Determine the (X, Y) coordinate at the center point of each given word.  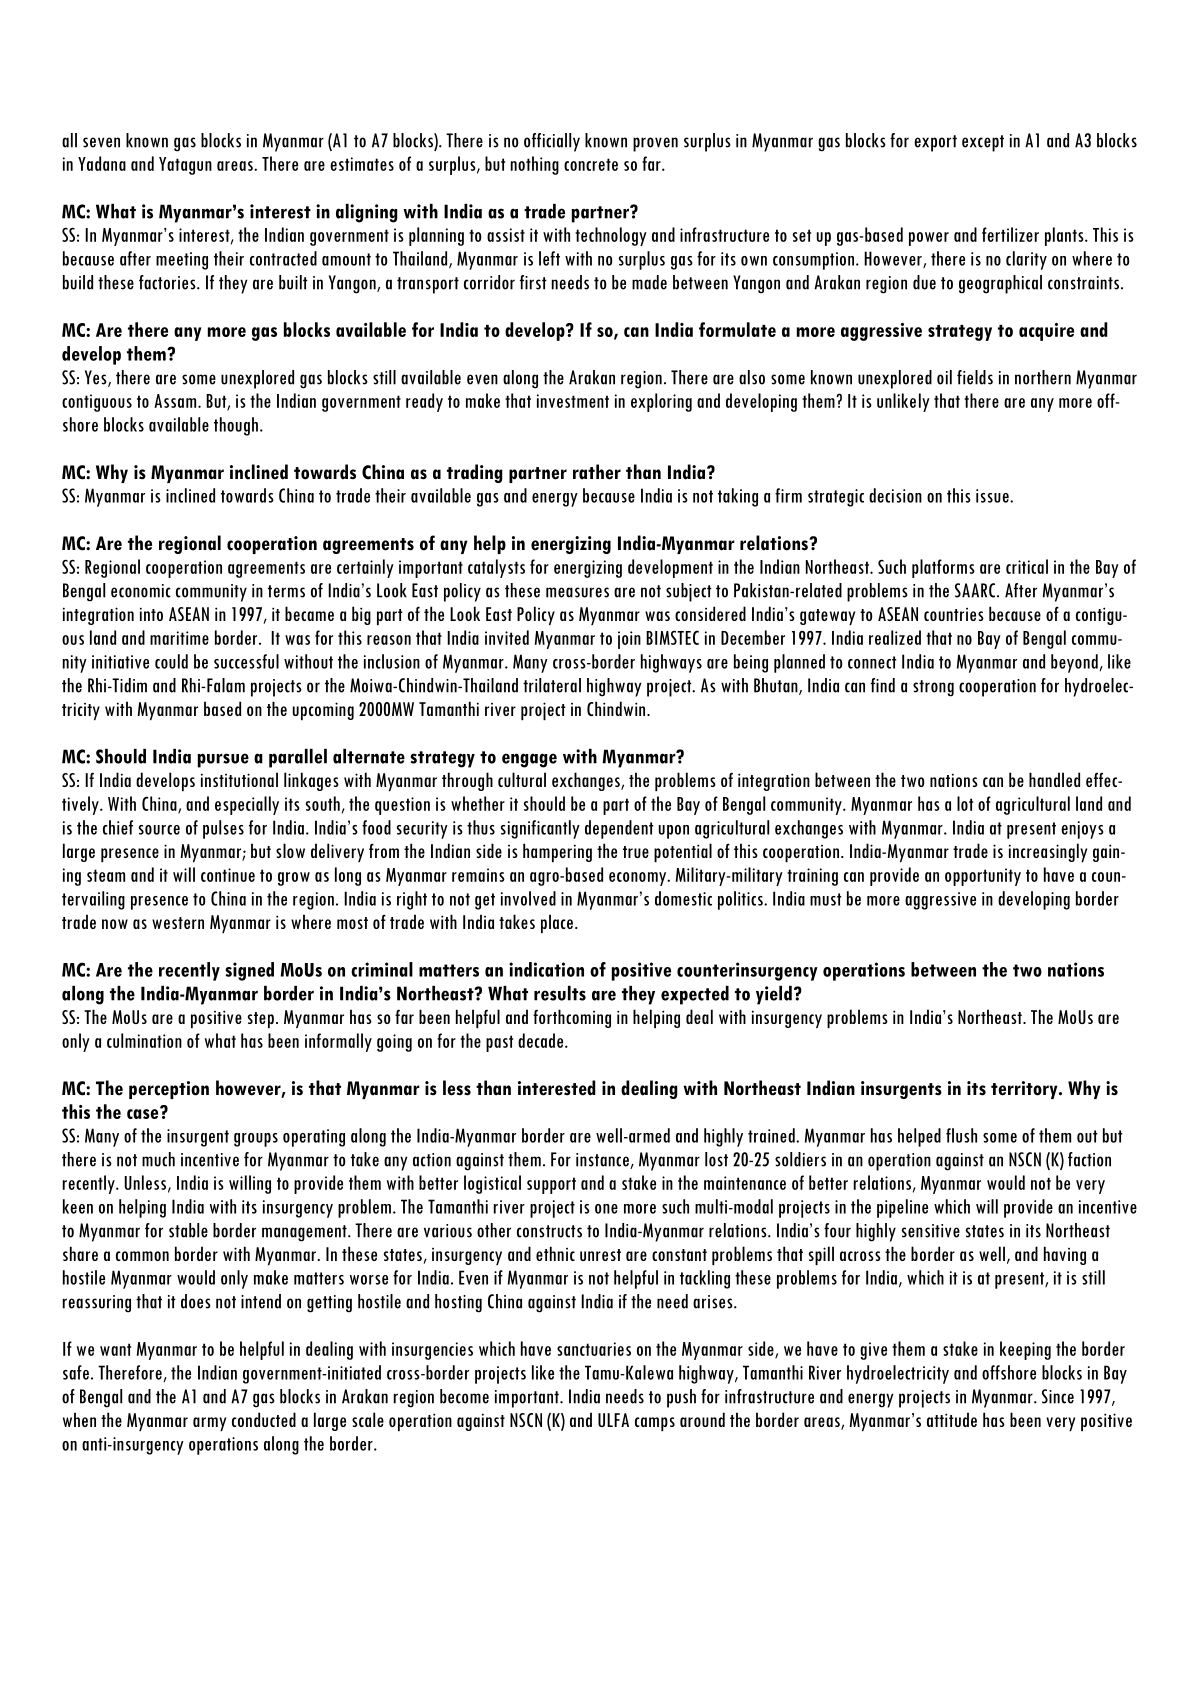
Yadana (102, 163)
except (983, 143)
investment (573, 401)
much (158, 1159)
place (557, 923)
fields (975, 377)
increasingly (1048, 852)
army (209, 1424)
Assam (176, 401)
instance (603, 1161)
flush (961, 1135)
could (171, 661)
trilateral (552, 685)
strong (933, 688)
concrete (591, 164)
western (178, 923)
